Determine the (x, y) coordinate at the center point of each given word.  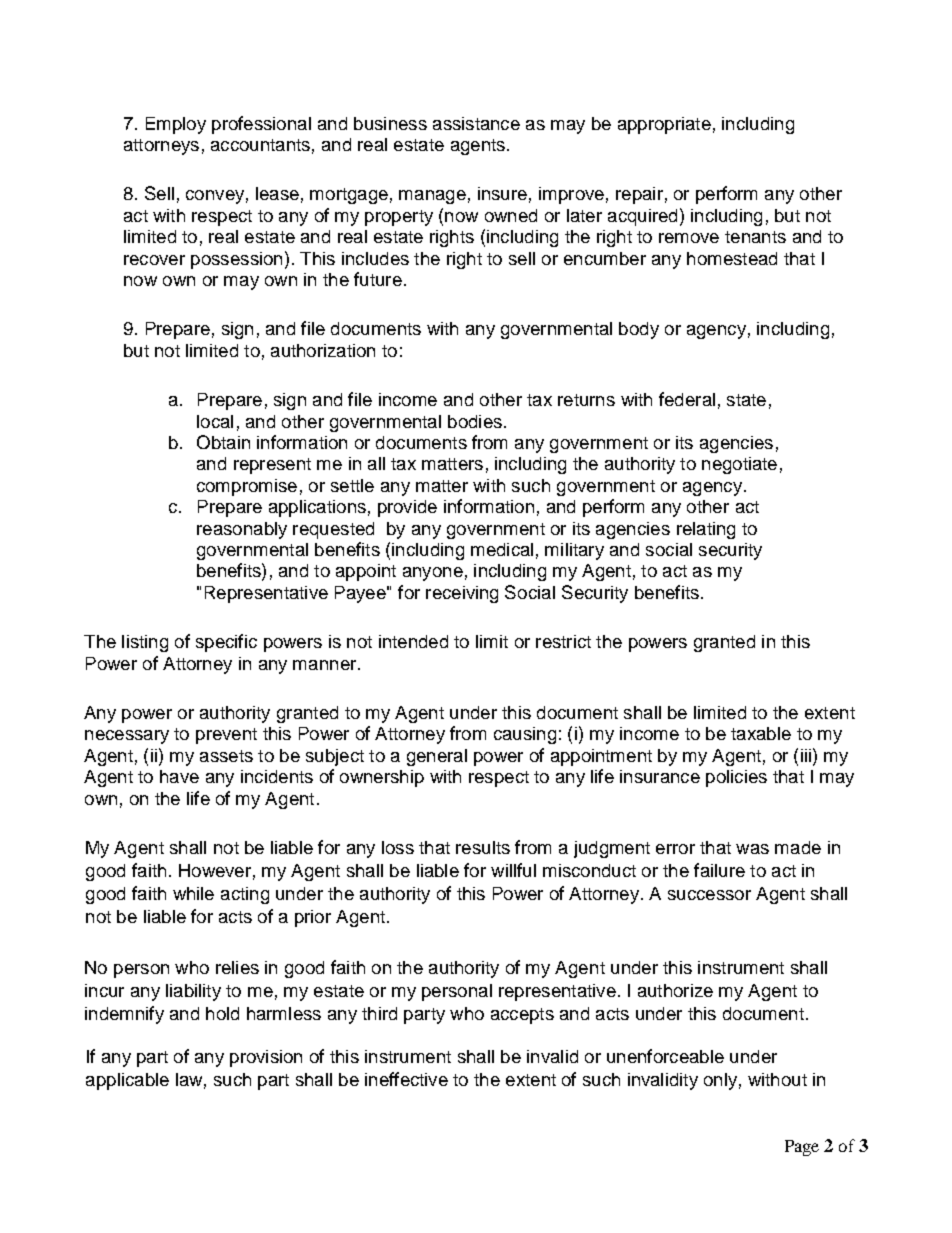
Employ (176, 125)
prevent (226, 736)
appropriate (664, 125)
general (437, 757)
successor (709, 895)
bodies (475, 421)
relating (706, 530)
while (193, 893)
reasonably (242, 530)
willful (513, 870)
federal (687, 399)
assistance (476, 123)
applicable (127, 1081)
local (215, 421)
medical (502, 549)
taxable (761, 733)
